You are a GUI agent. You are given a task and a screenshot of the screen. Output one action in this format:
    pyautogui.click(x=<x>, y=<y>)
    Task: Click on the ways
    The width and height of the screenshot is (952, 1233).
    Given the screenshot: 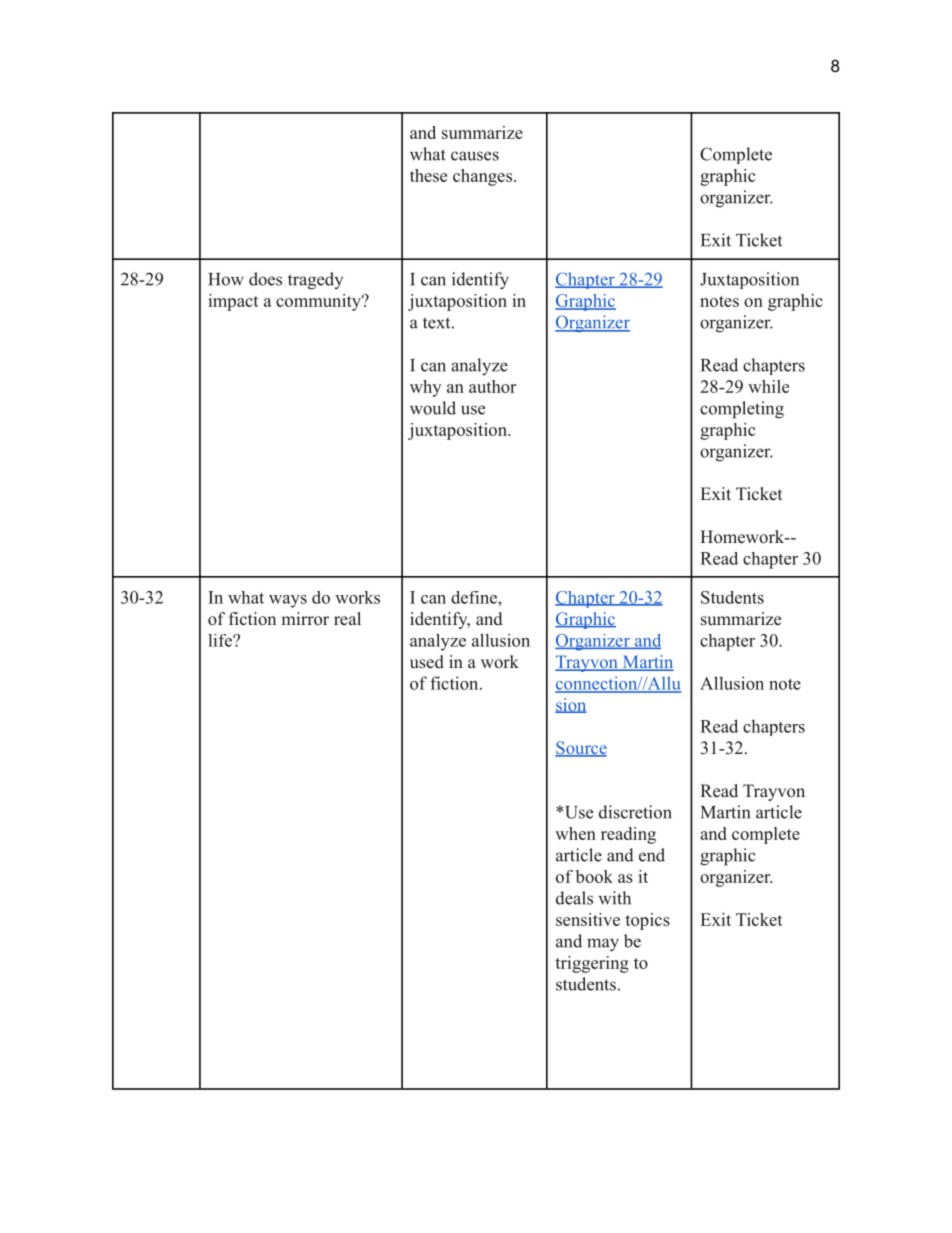 What is the action you would take?
    pyautogui.click(x=288, y=601)
